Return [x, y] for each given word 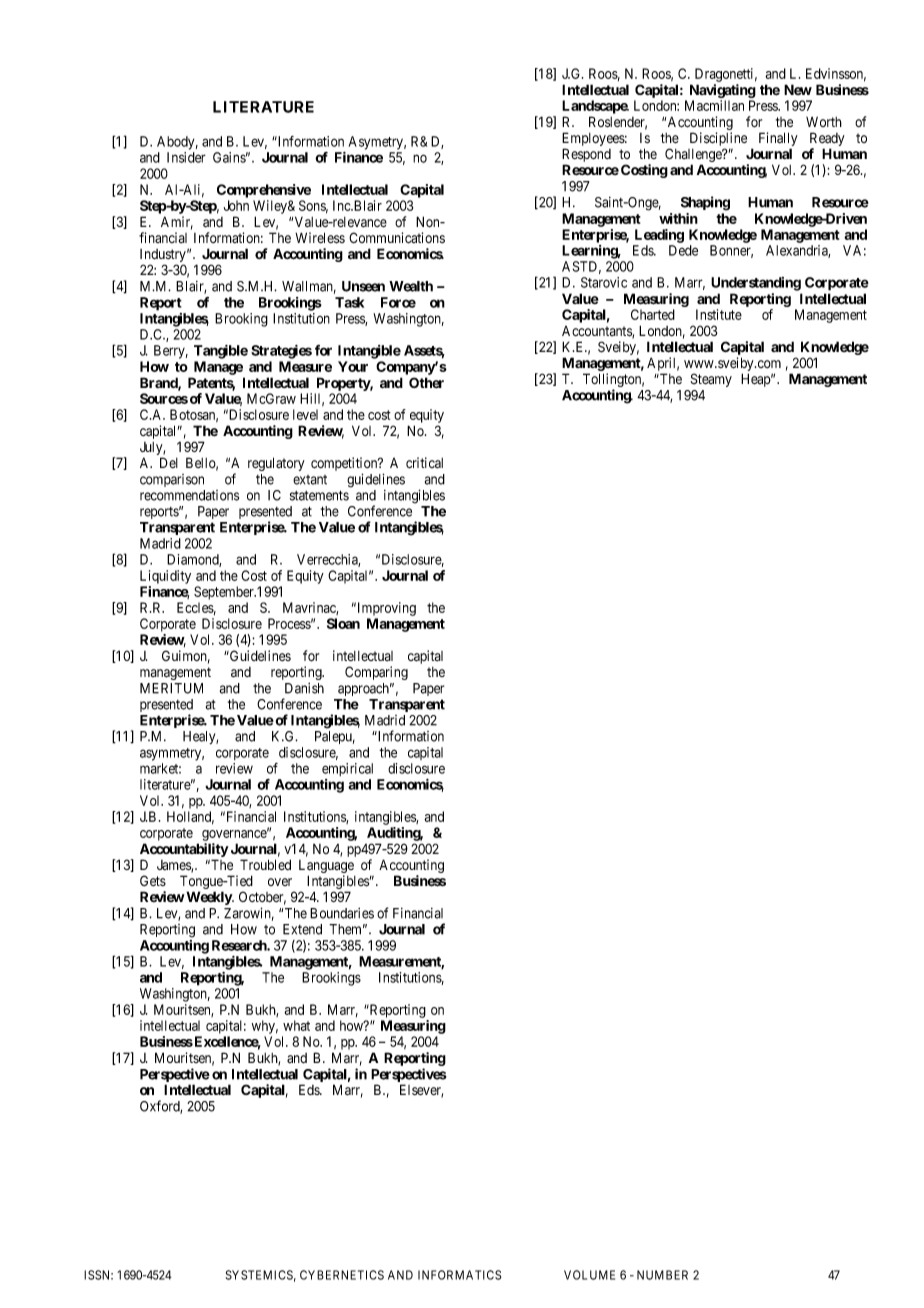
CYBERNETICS [342, 1275]
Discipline [718, 140]
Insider [186, 157]
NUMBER [662, 1275]
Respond [586, 156]
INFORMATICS [459, 1275]
